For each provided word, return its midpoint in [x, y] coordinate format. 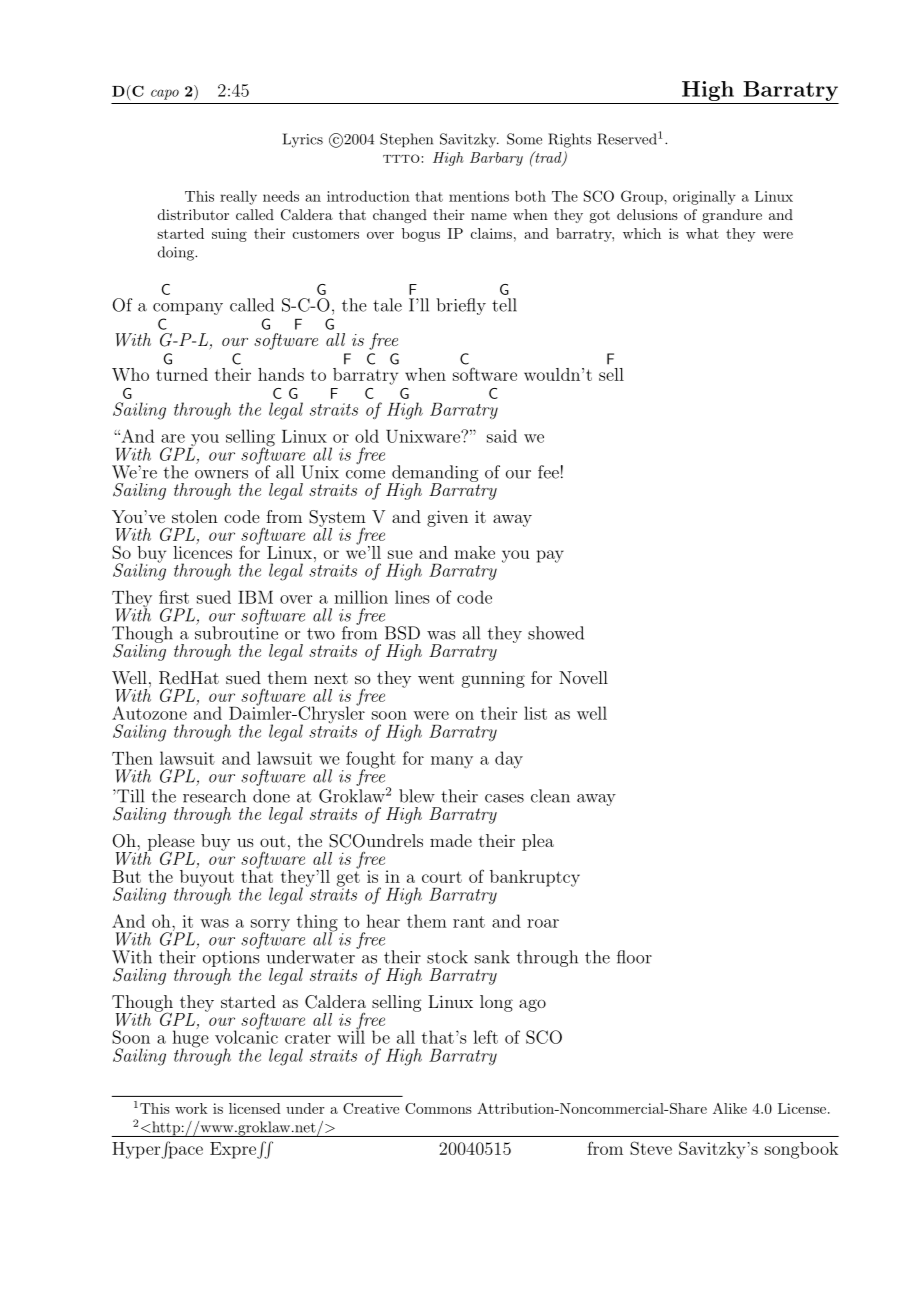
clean [550, 796]
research [214, 796]
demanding [434, 474]
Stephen [406, 140]
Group [643, 197]
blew [417, 796]
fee [548, 472]
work [191, 1108]
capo [165, 94]
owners [221, 474]
